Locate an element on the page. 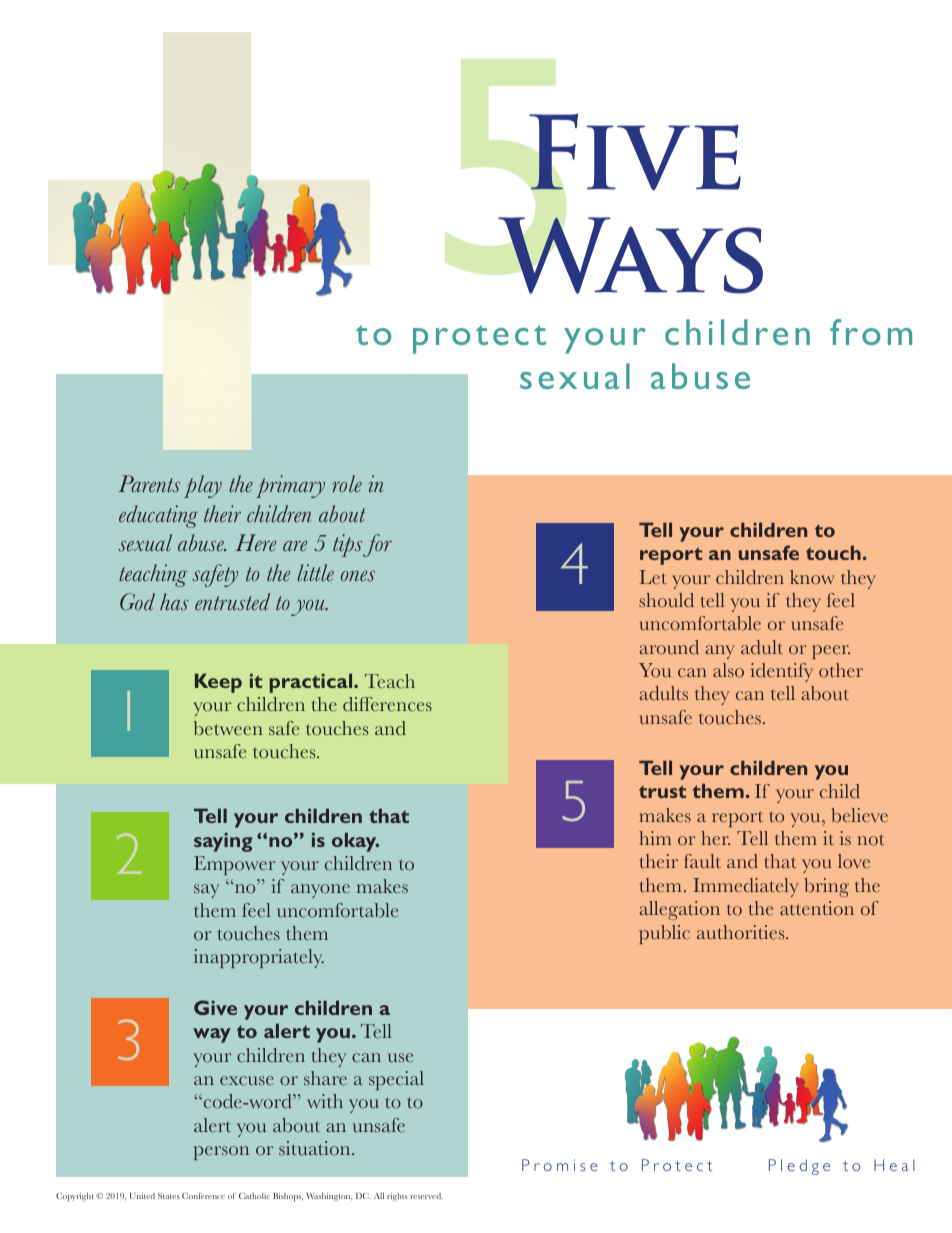  Ways is located at coordinates (630, 255).
